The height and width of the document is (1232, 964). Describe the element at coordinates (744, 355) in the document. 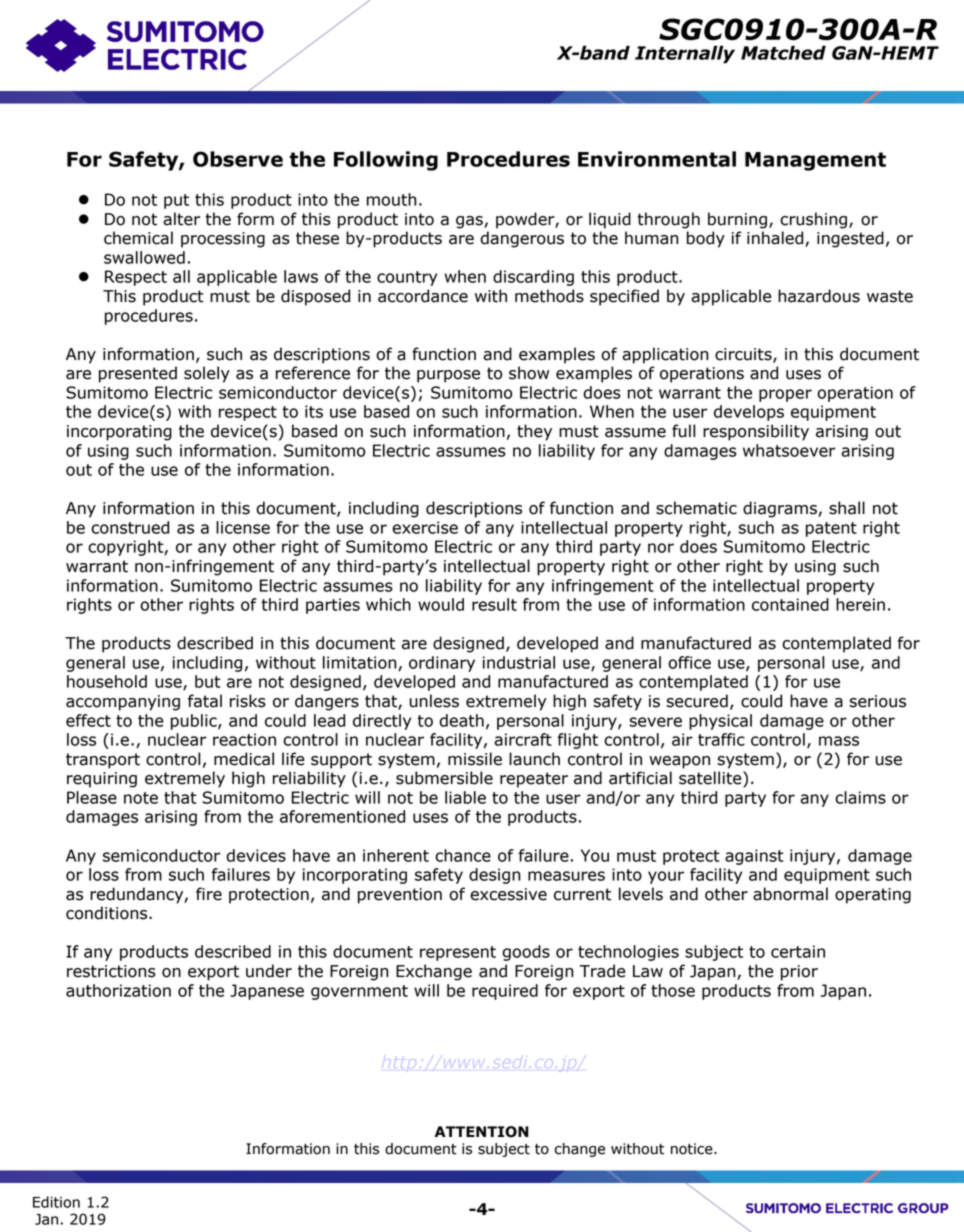

I see `circuits` at that location.
